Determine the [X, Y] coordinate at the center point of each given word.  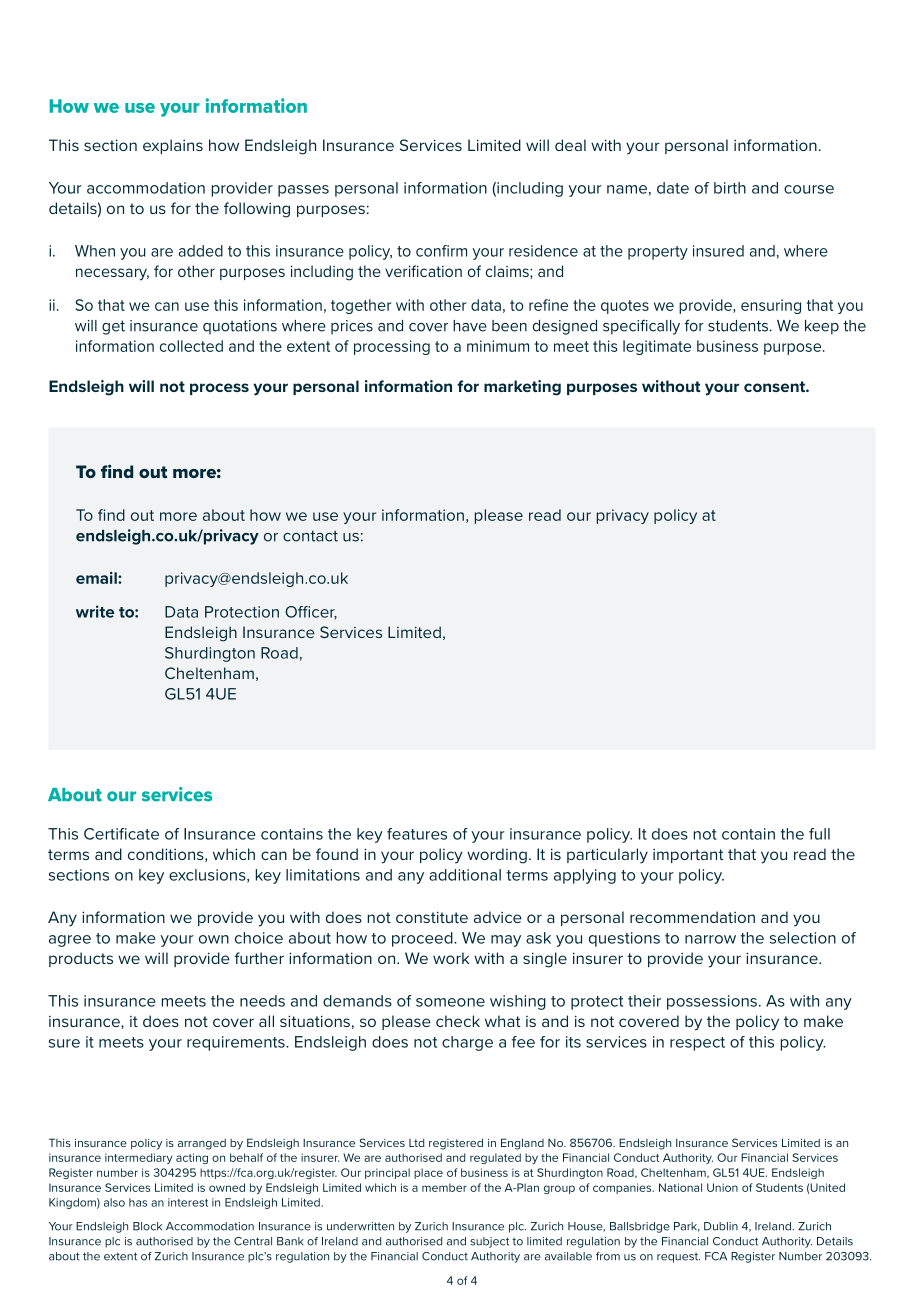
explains [173, 146]
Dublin [721, 1226]
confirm [441, 251]
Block [147, 1226]
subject [489, 1242]
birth [730, 188]
